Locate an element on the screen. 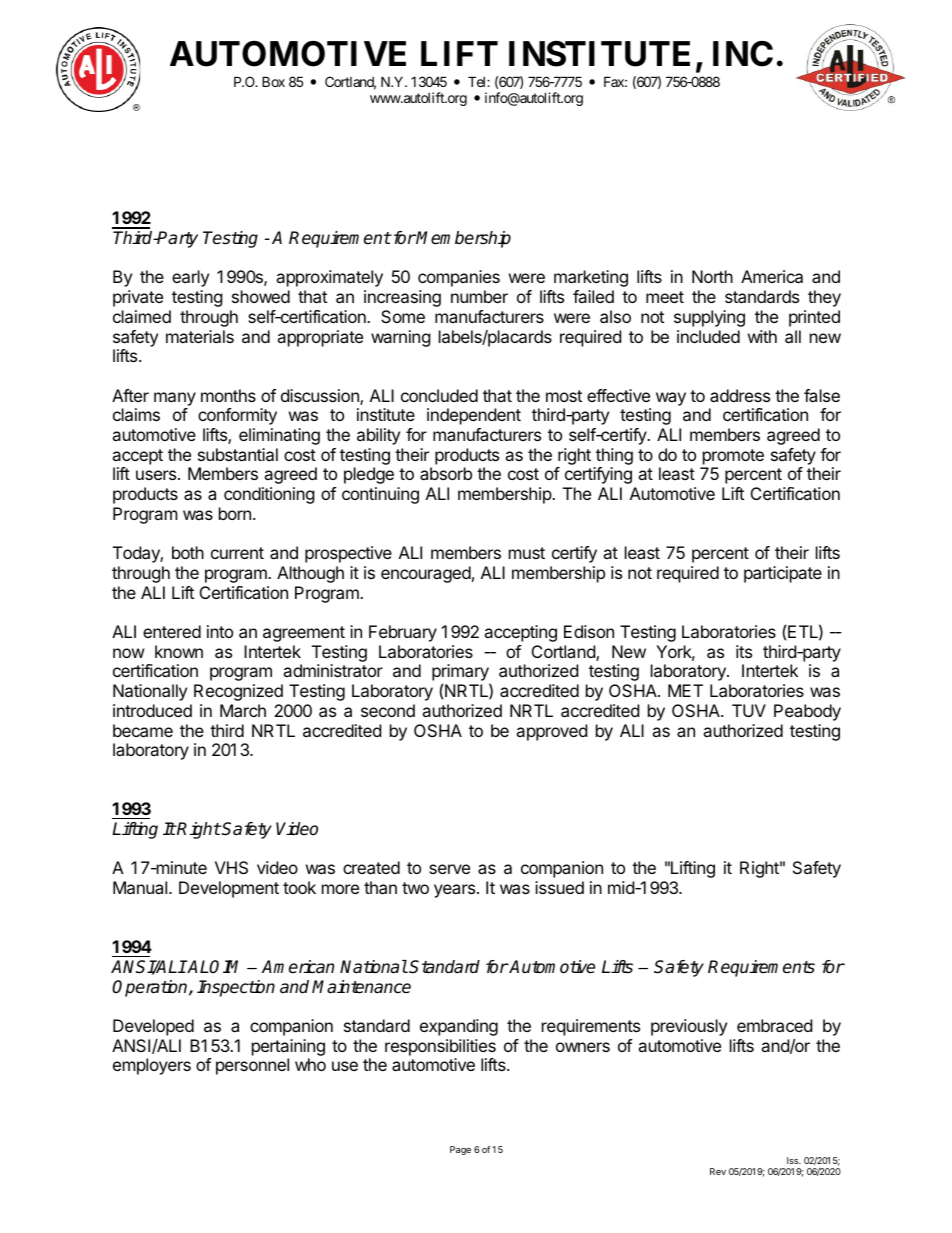 Image resolution: width=952 pixels, height=1233 pixels. primary is located at coordinates (461, 674).
